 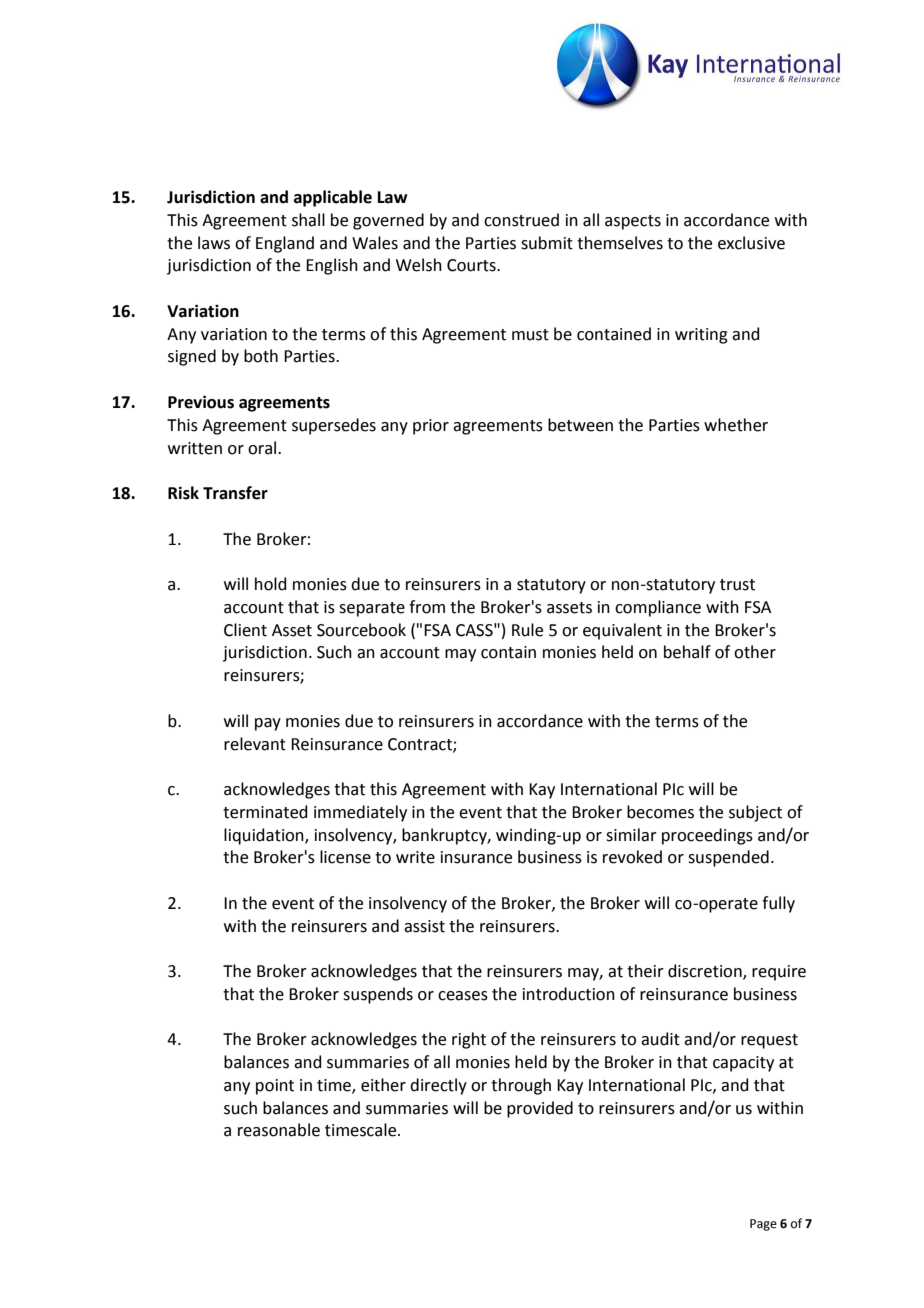 What do you see at coordinates (527, 630) in the page?
I see `Rule` at bounding box center [527, 630].
